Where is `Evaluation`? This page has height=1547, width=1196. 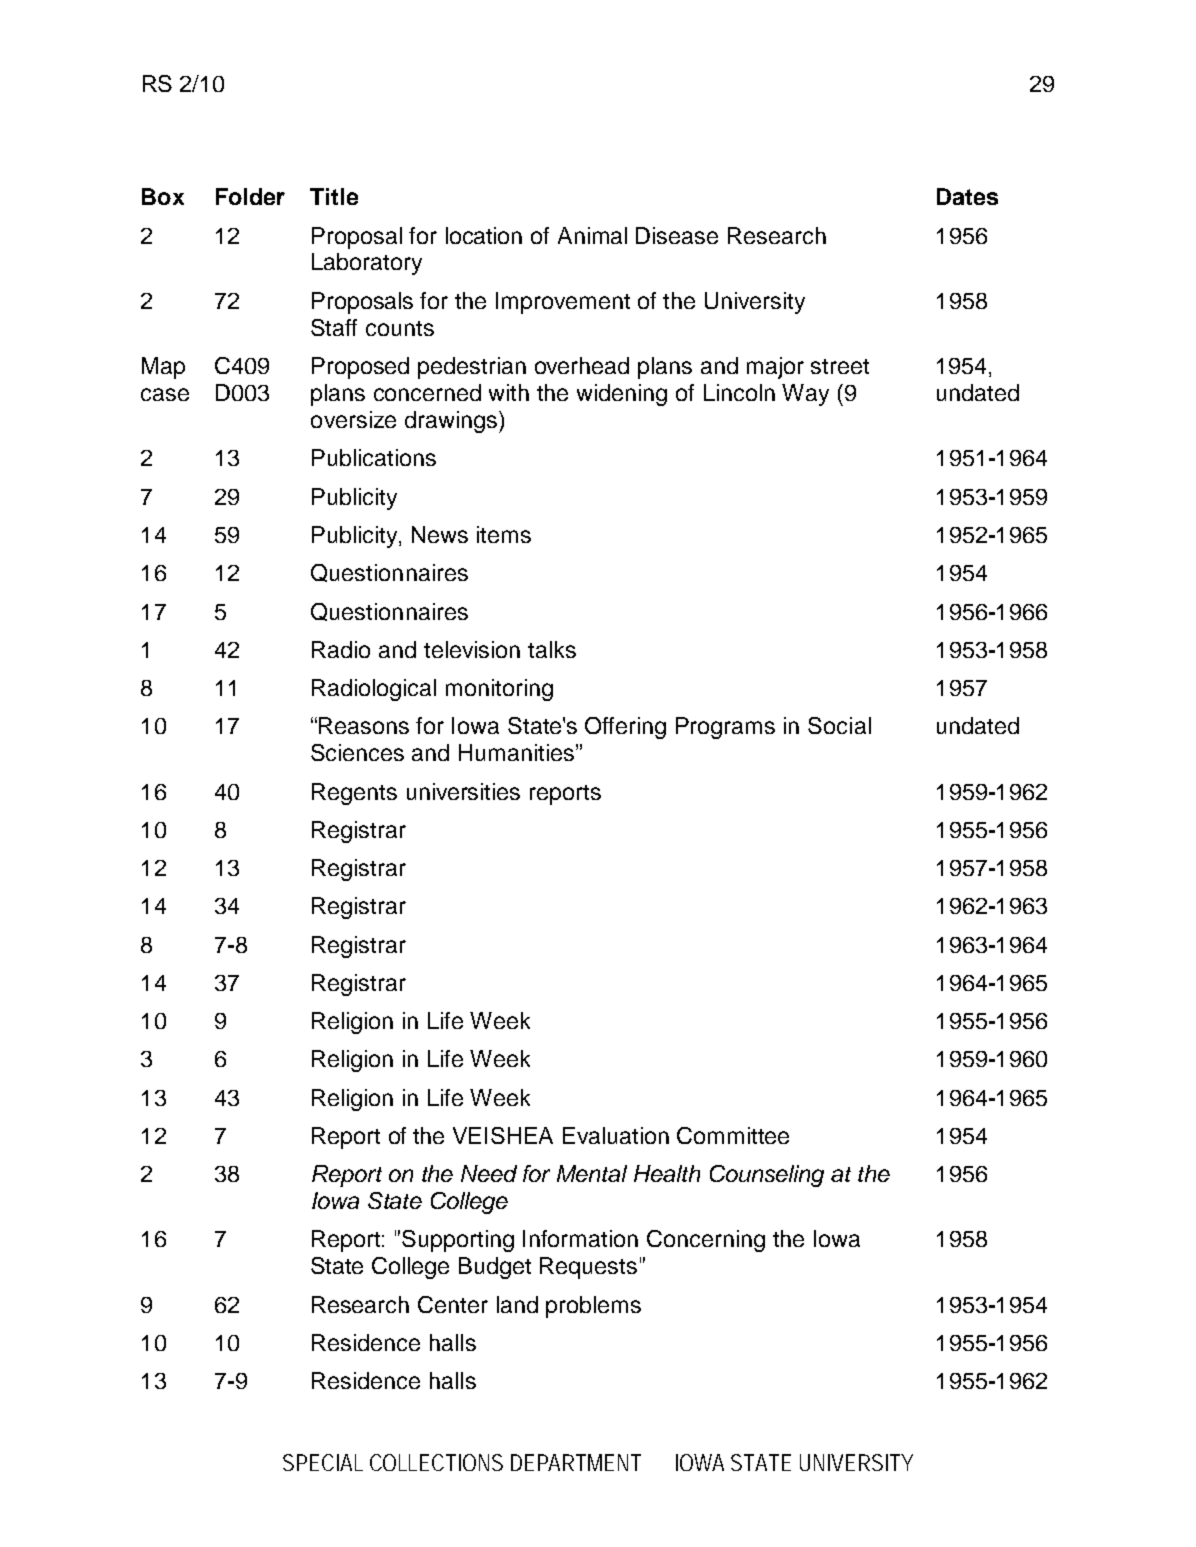
Evaluation is located at coordinates (616, 1135).
